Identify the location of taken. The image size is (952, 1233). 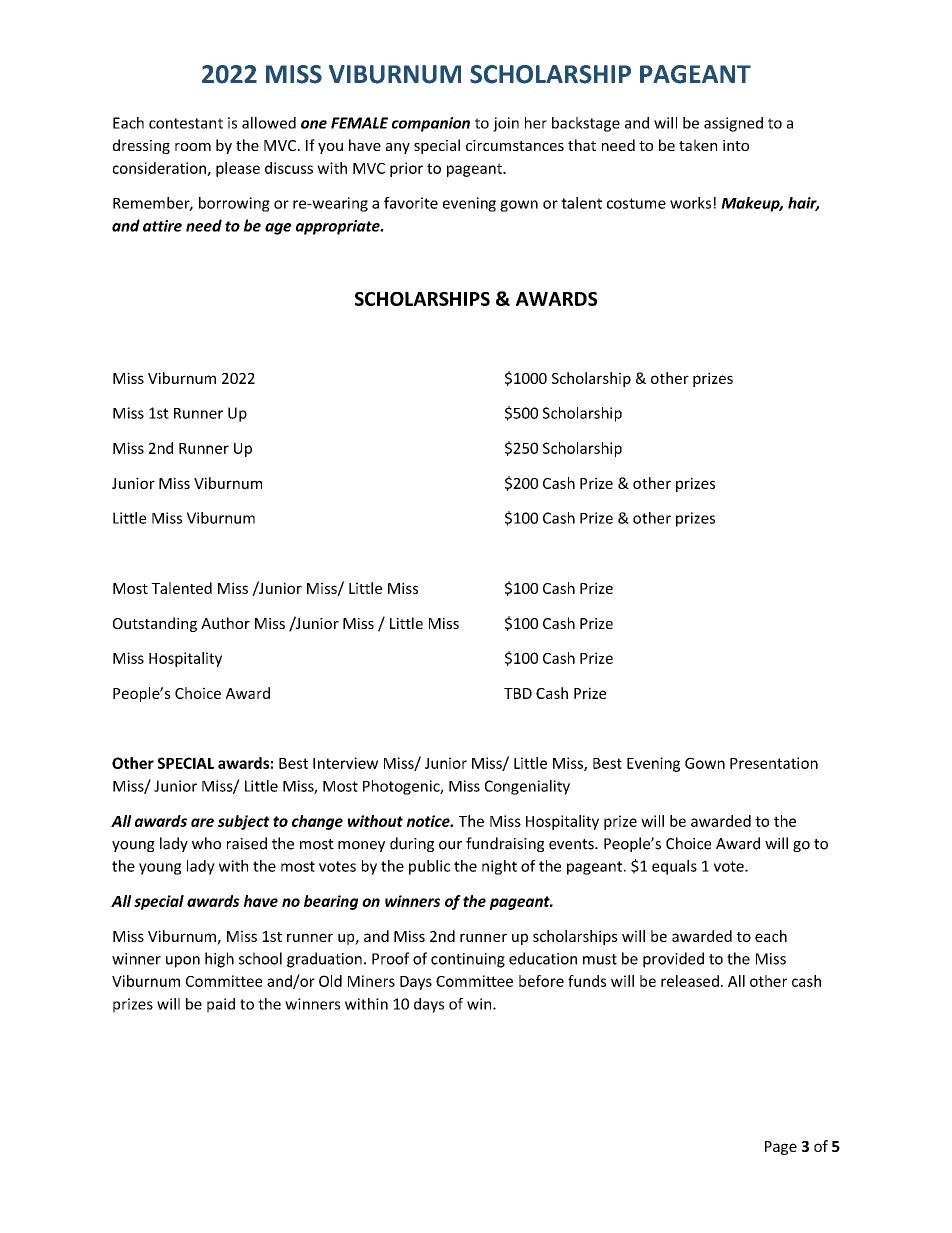
(698, 145).
